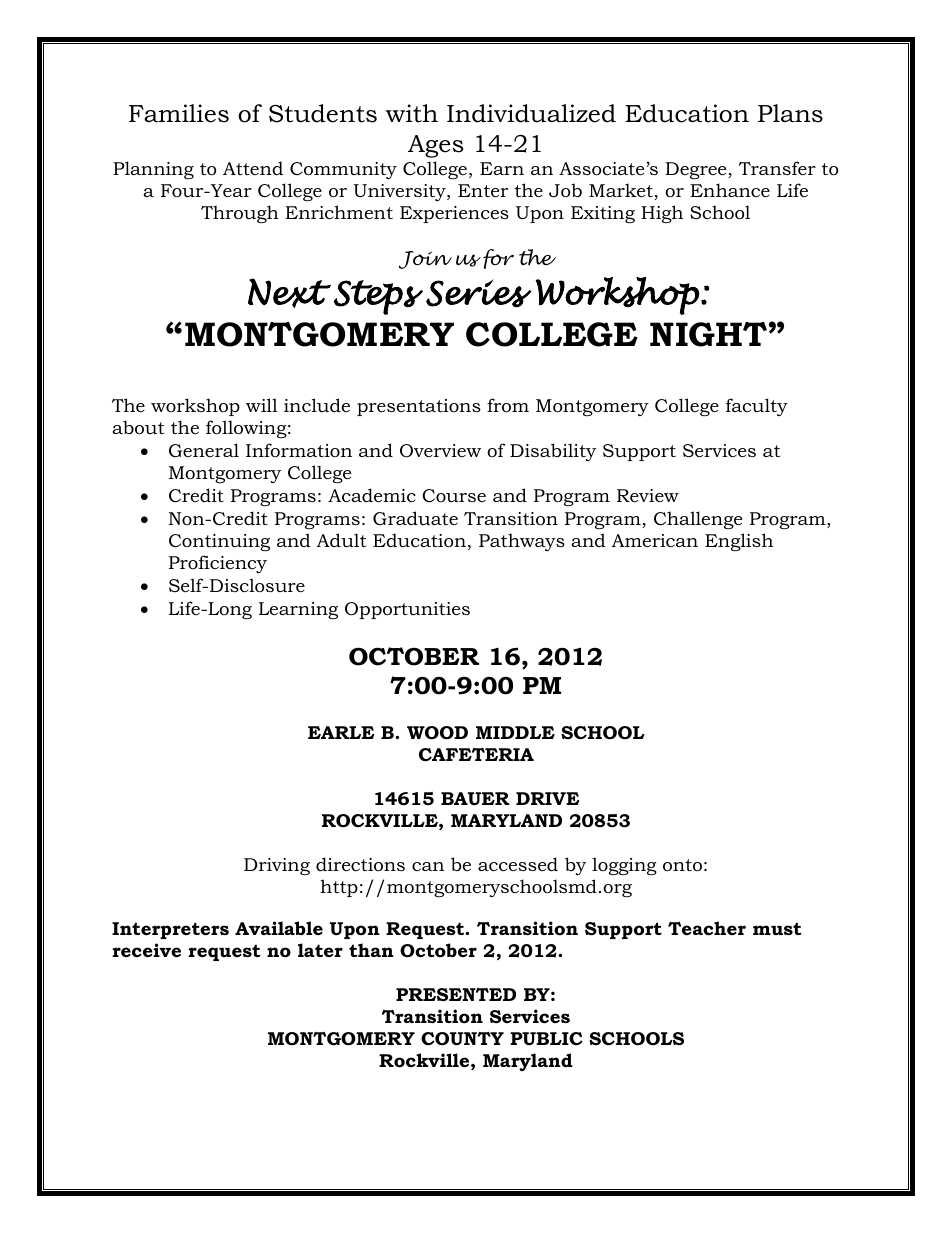  I want to click on onto, so click(682, 865).
